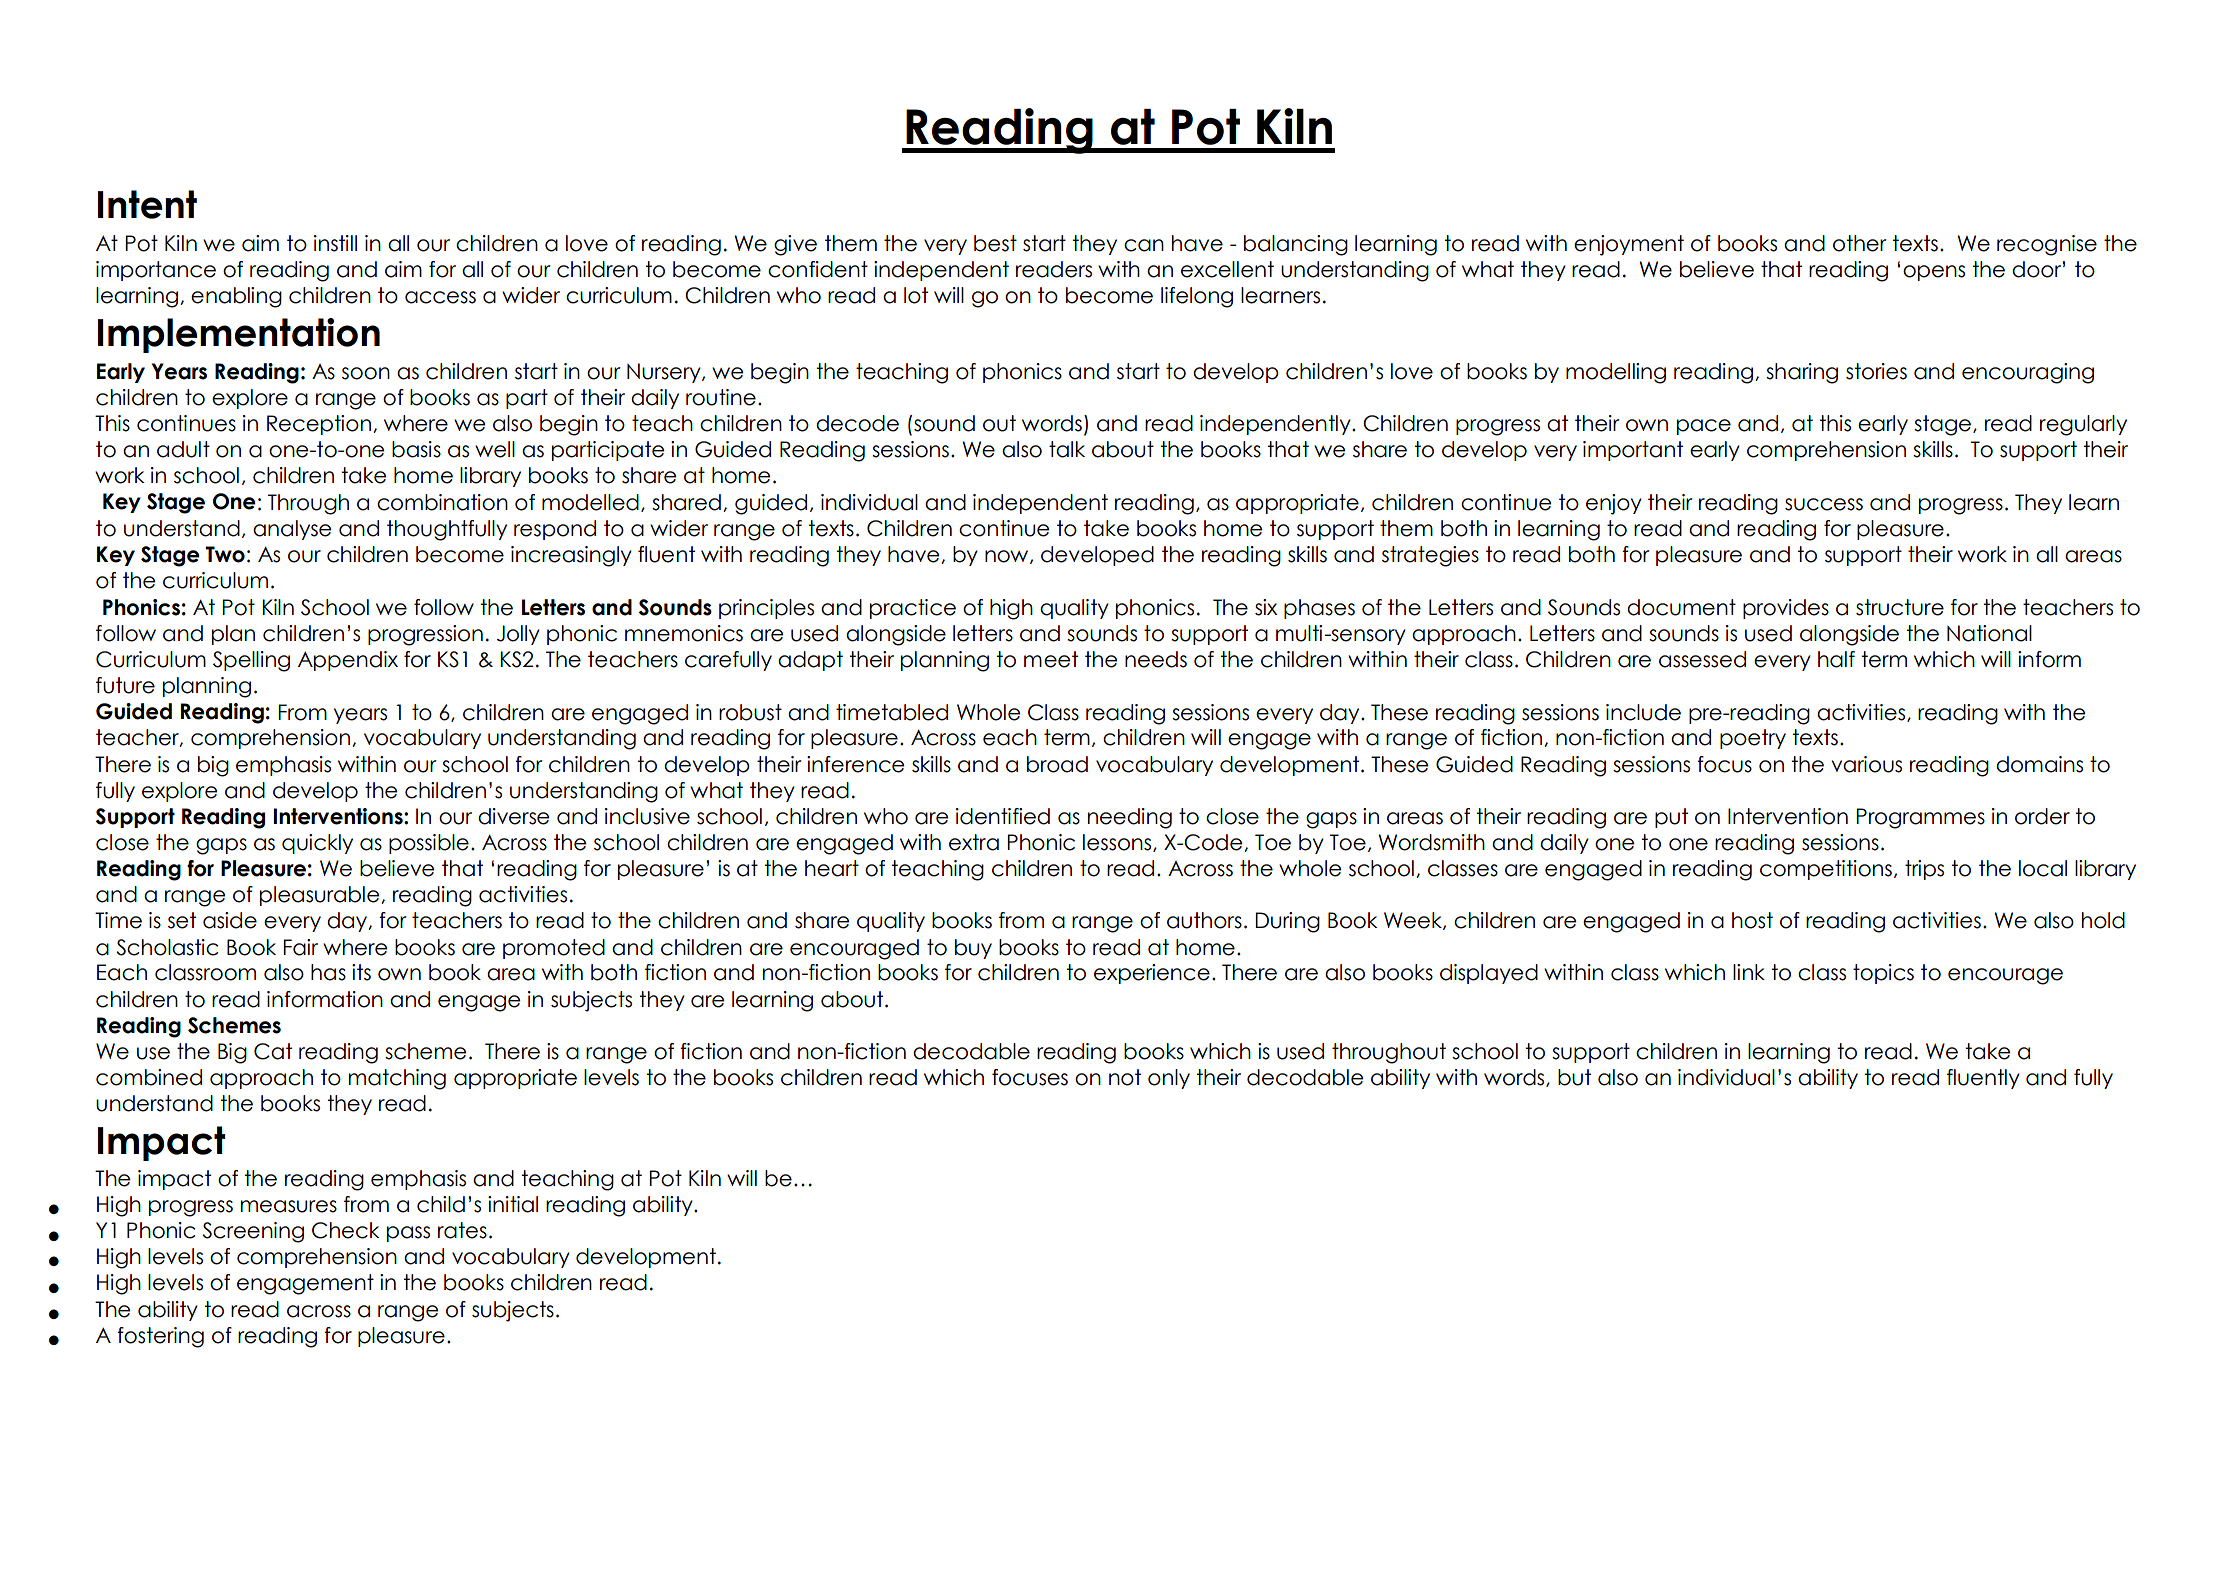  I want to click on Two, so click(225, 554).
